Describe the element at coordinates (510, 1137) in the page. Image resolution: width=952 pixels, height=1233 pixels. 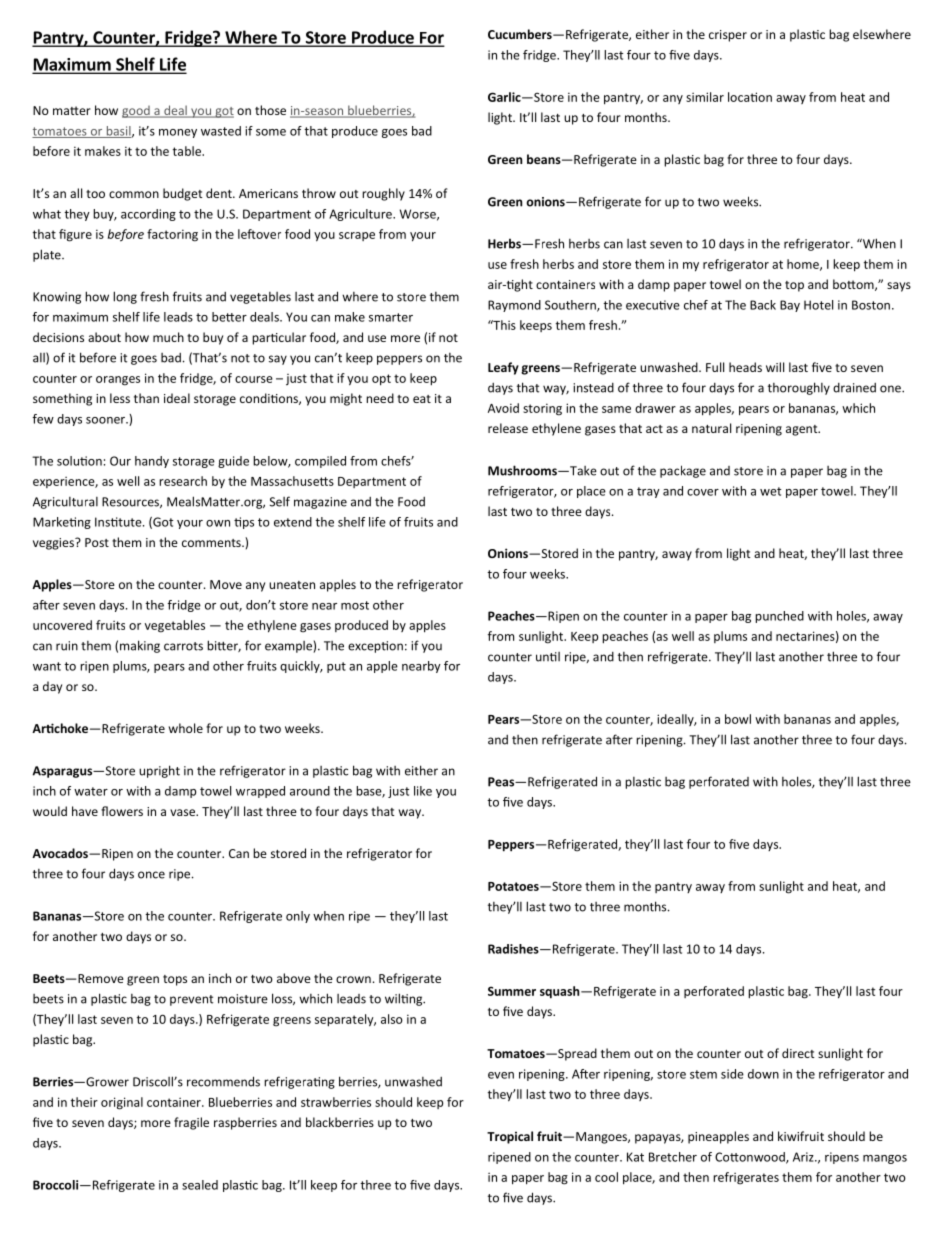
I see `Tropical` at that location.
